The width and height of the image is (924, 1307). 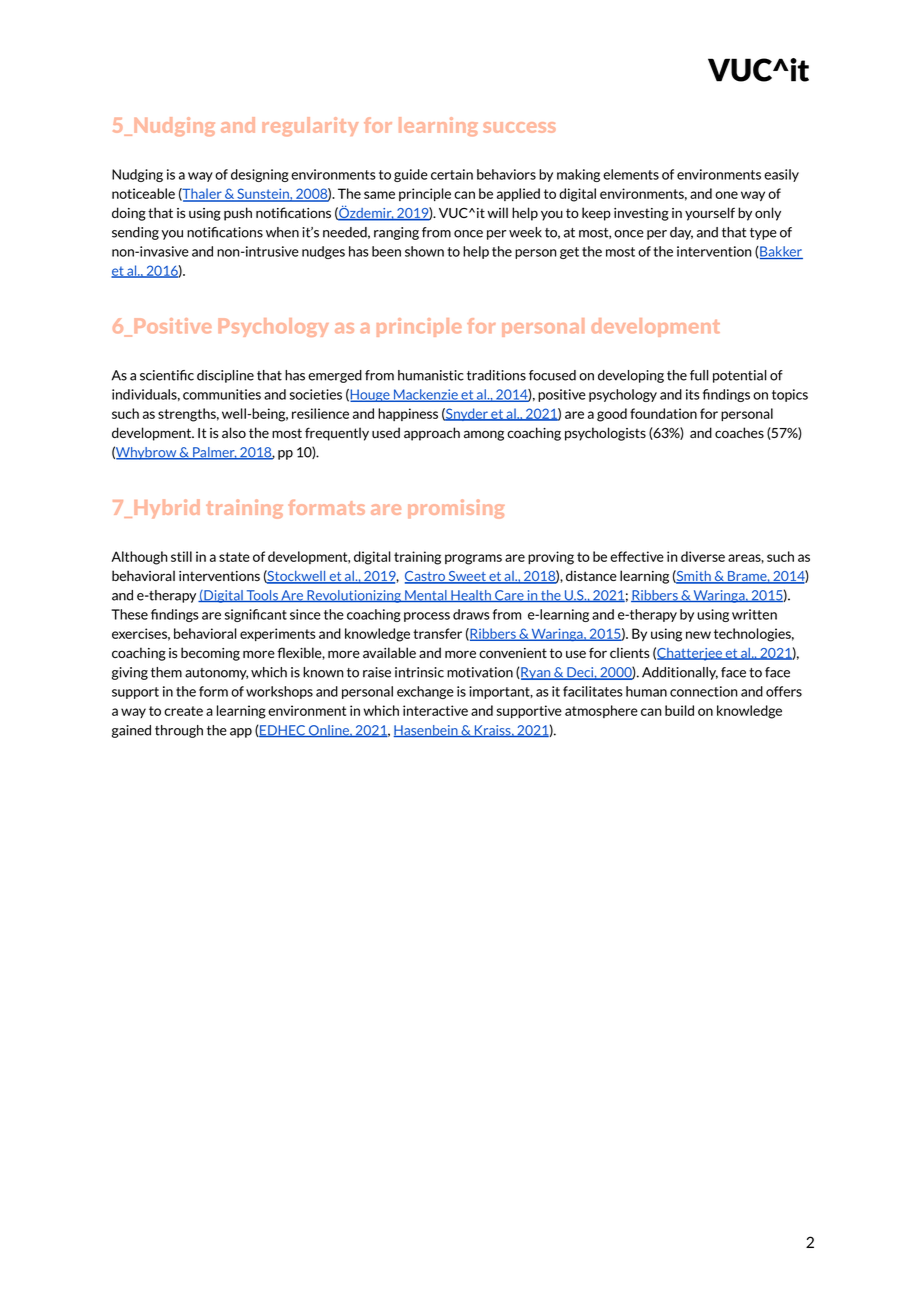 What do you see at coordinates (435, 710) in the image?
I see `interactive` at bounding box center [435, 710].
